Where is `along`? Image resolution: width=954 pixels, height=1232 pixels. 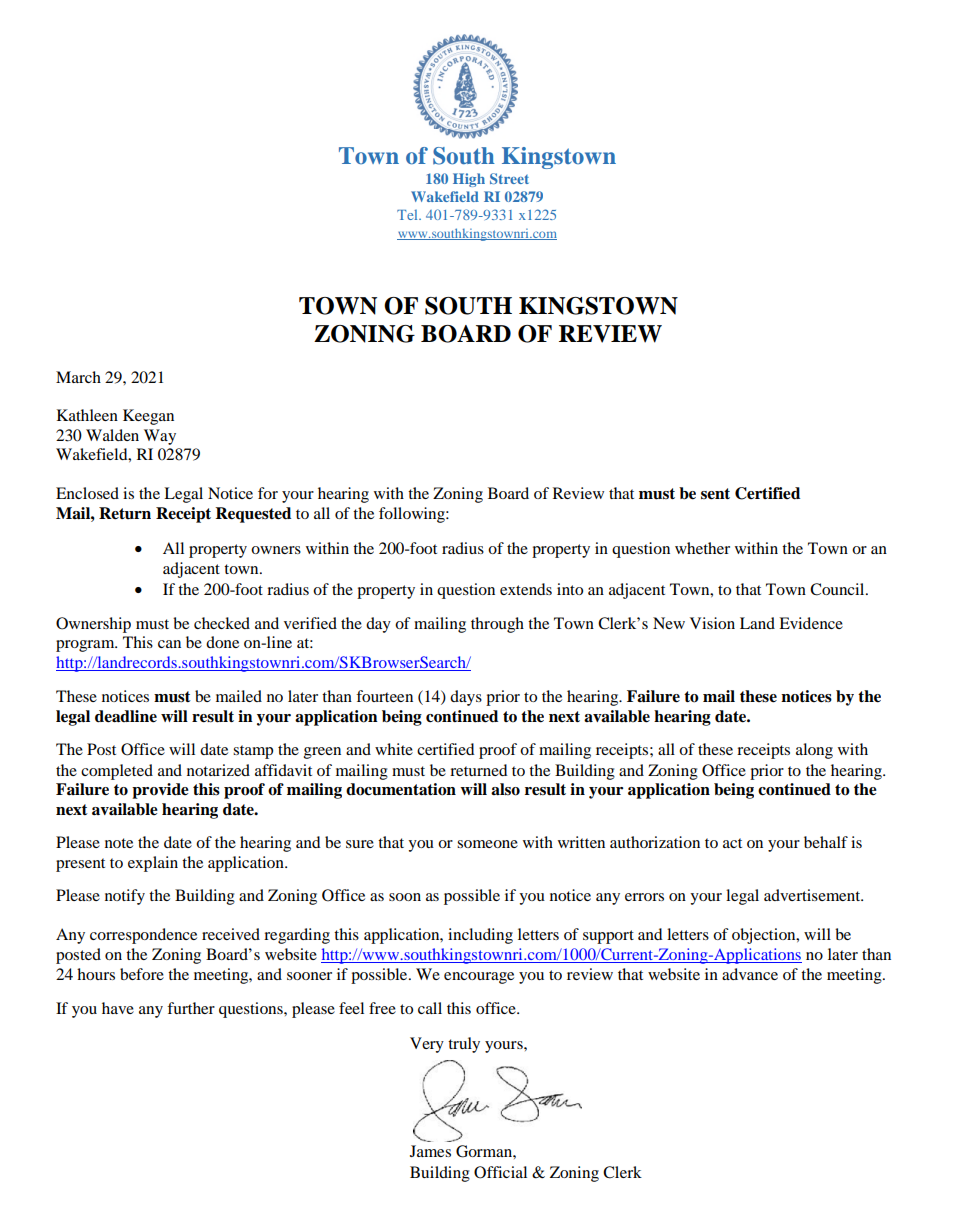 along is located at coordinates (814, 751).
